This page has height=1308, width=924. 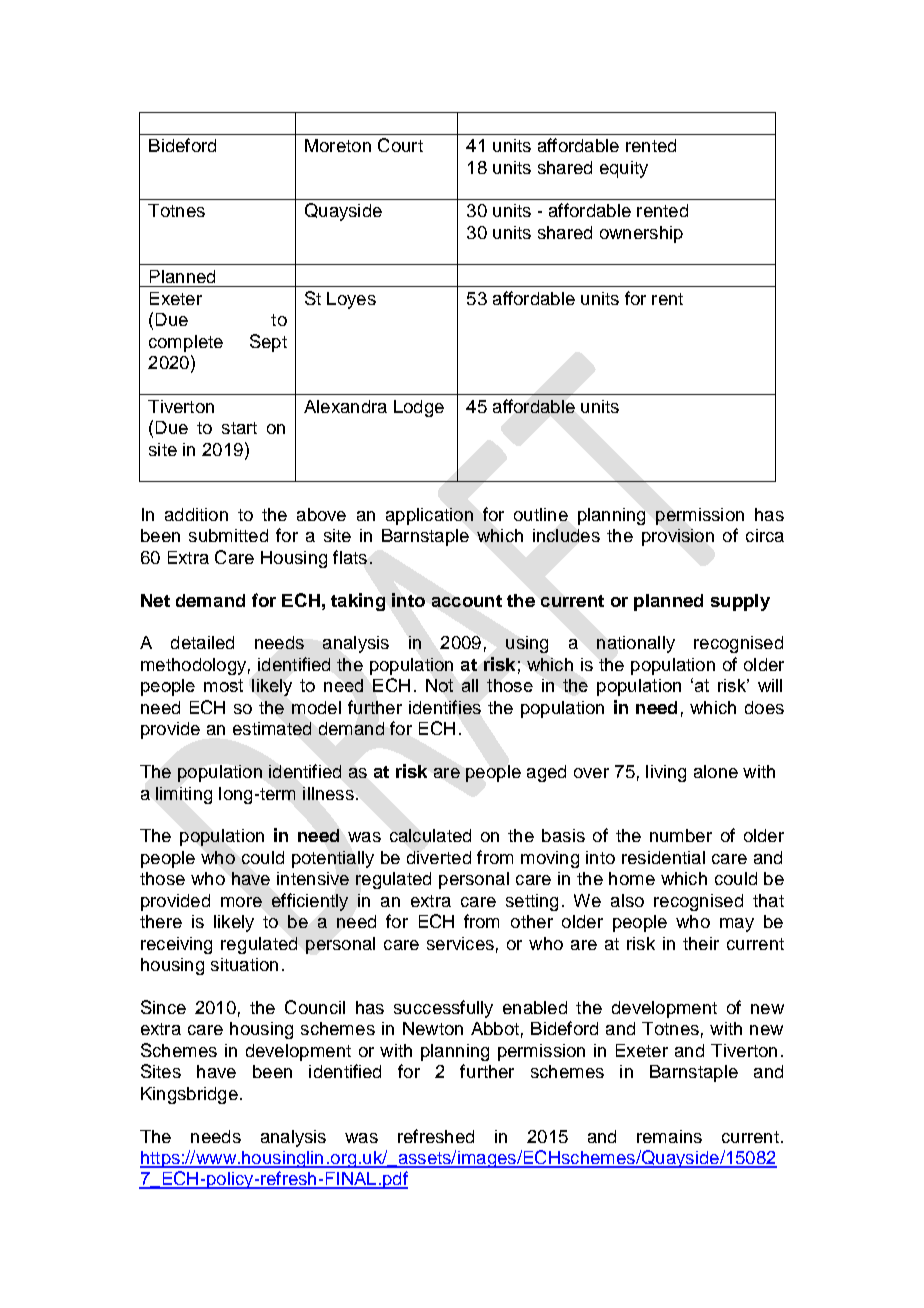 What do you see at coordinates (163, 1007) in the page?
I see `Since` at bounding box center [163, 1007].
